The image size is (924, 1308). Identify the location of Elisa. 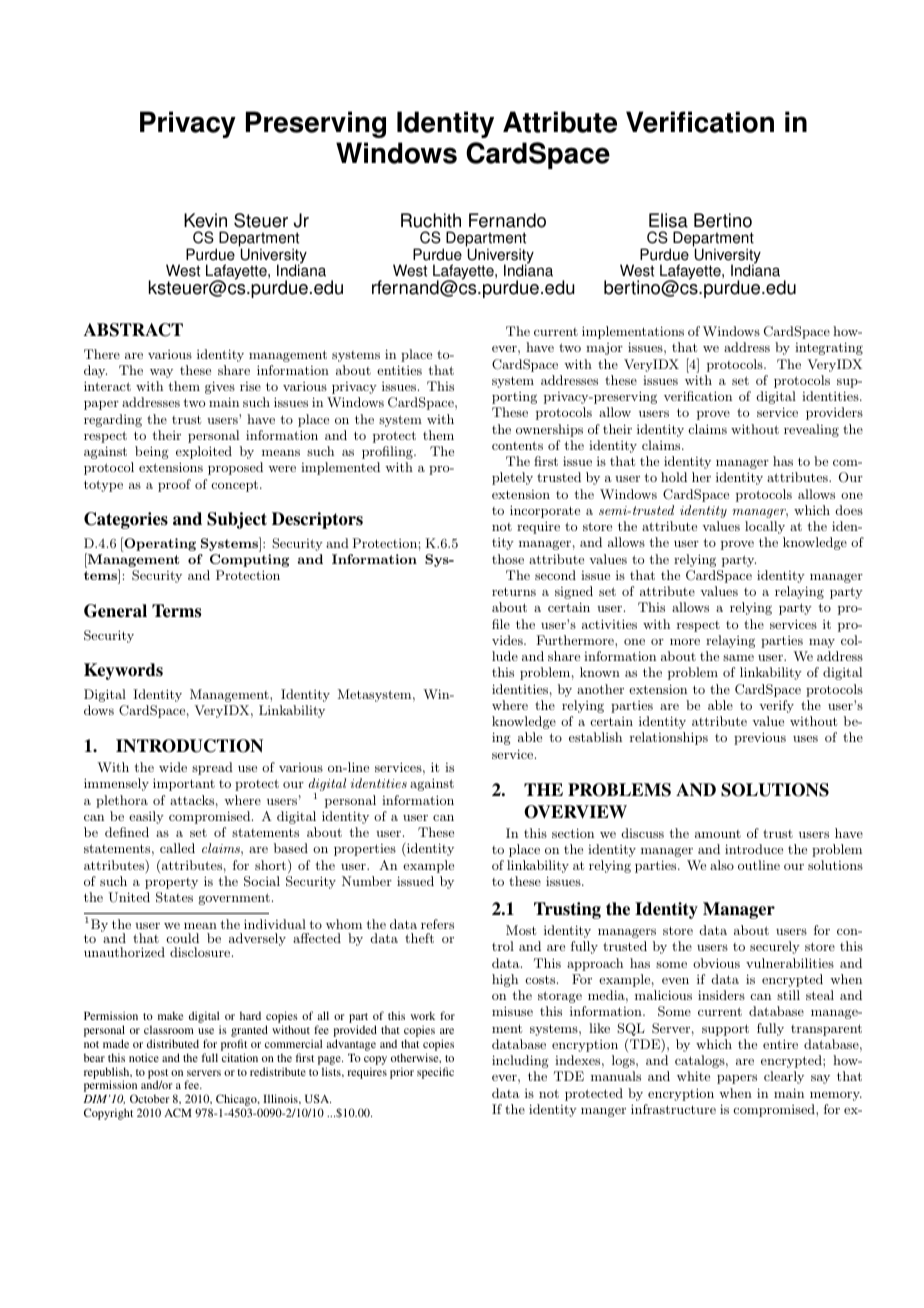
(668, 220).
